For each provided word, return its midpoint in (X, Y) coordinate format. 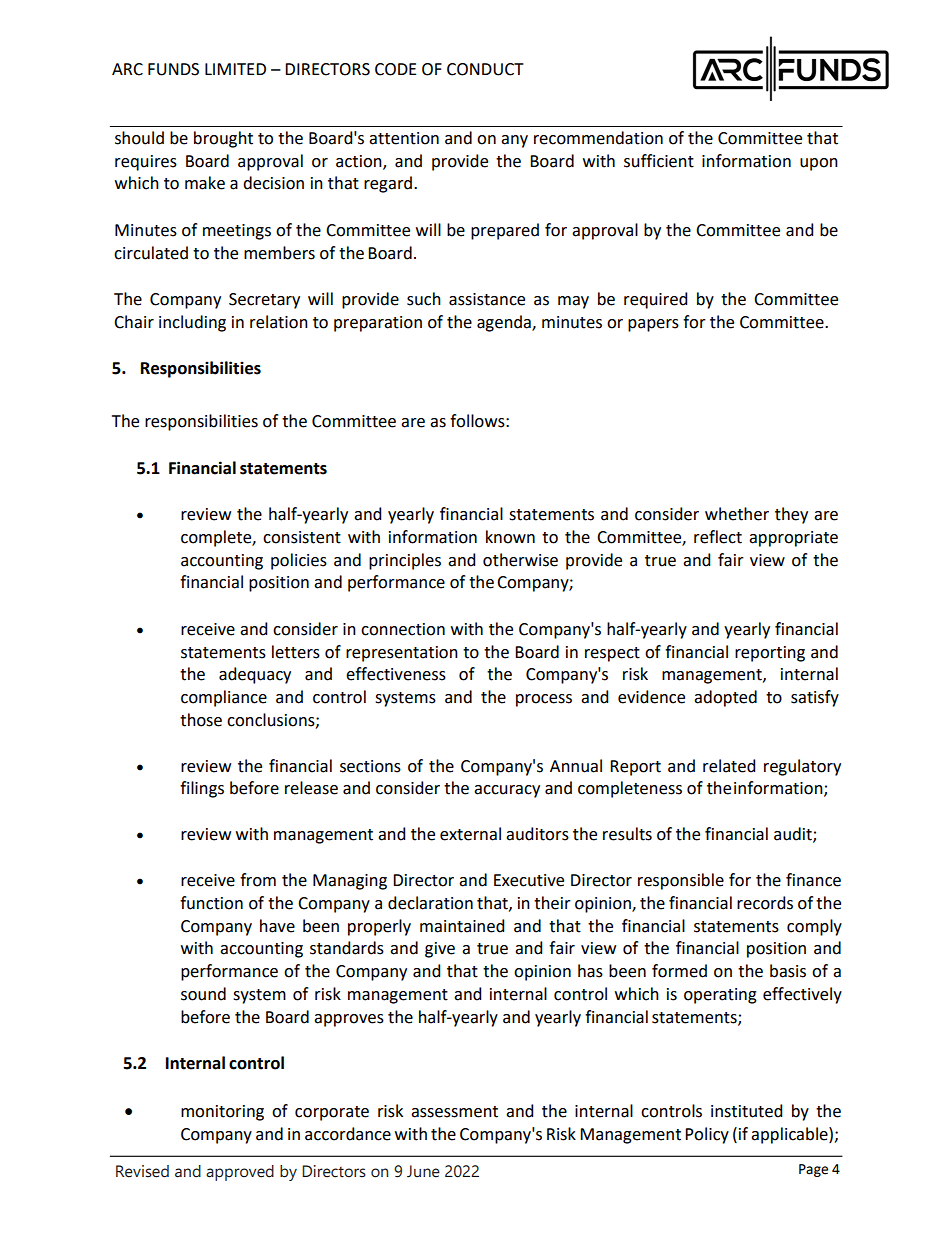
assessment (454, 1112)
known (510, 537)
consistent (302, 537)
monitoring (222, 1113)
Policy (707, 1135)
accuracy (507, 791)
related (729, 766)
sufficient (659, 161)
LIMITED (235, 69)
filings (202, 789)
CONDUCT (485, 69)
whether (737, 514)
